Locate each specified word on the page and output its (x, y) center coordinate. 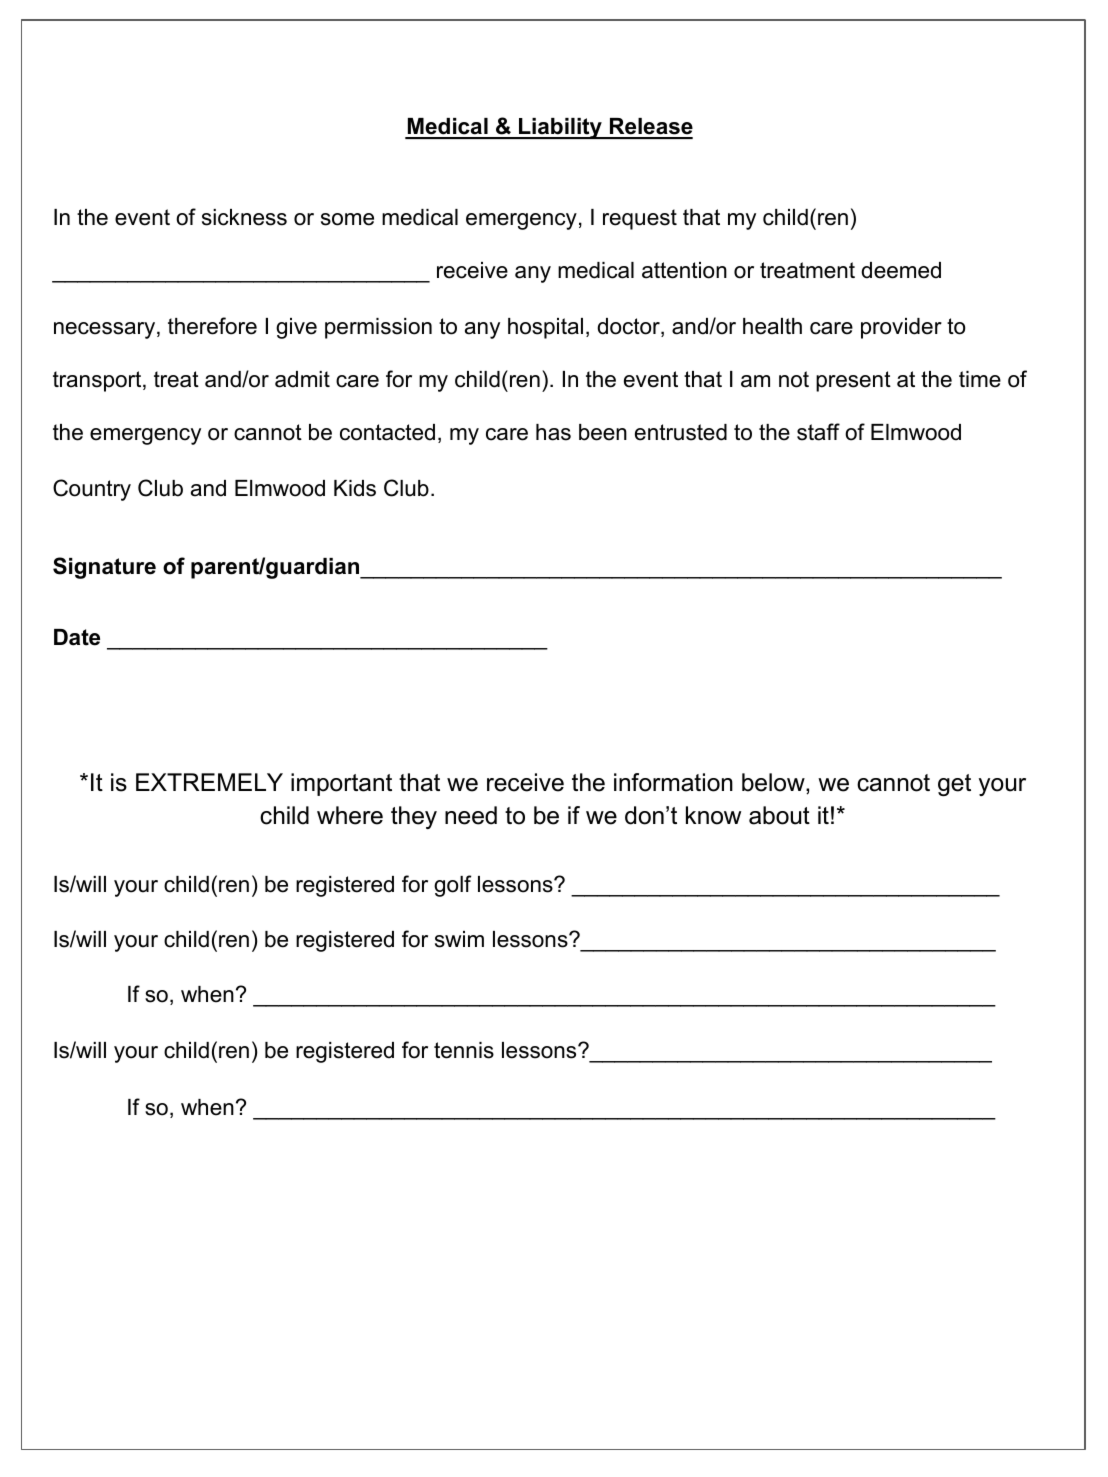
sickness (244, 217)
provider (901, 328)
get (954, 785)
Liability (560, 128)
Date (77, 637)
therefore (212, 326)
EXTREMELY (209, 782)
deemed (901, 270)
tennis (464, 1050)
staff (818, 432)
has (553, 432)
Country (92, 490)
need (471, 815)
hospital (545, 328)
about (779, 815)
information (673, 782)
